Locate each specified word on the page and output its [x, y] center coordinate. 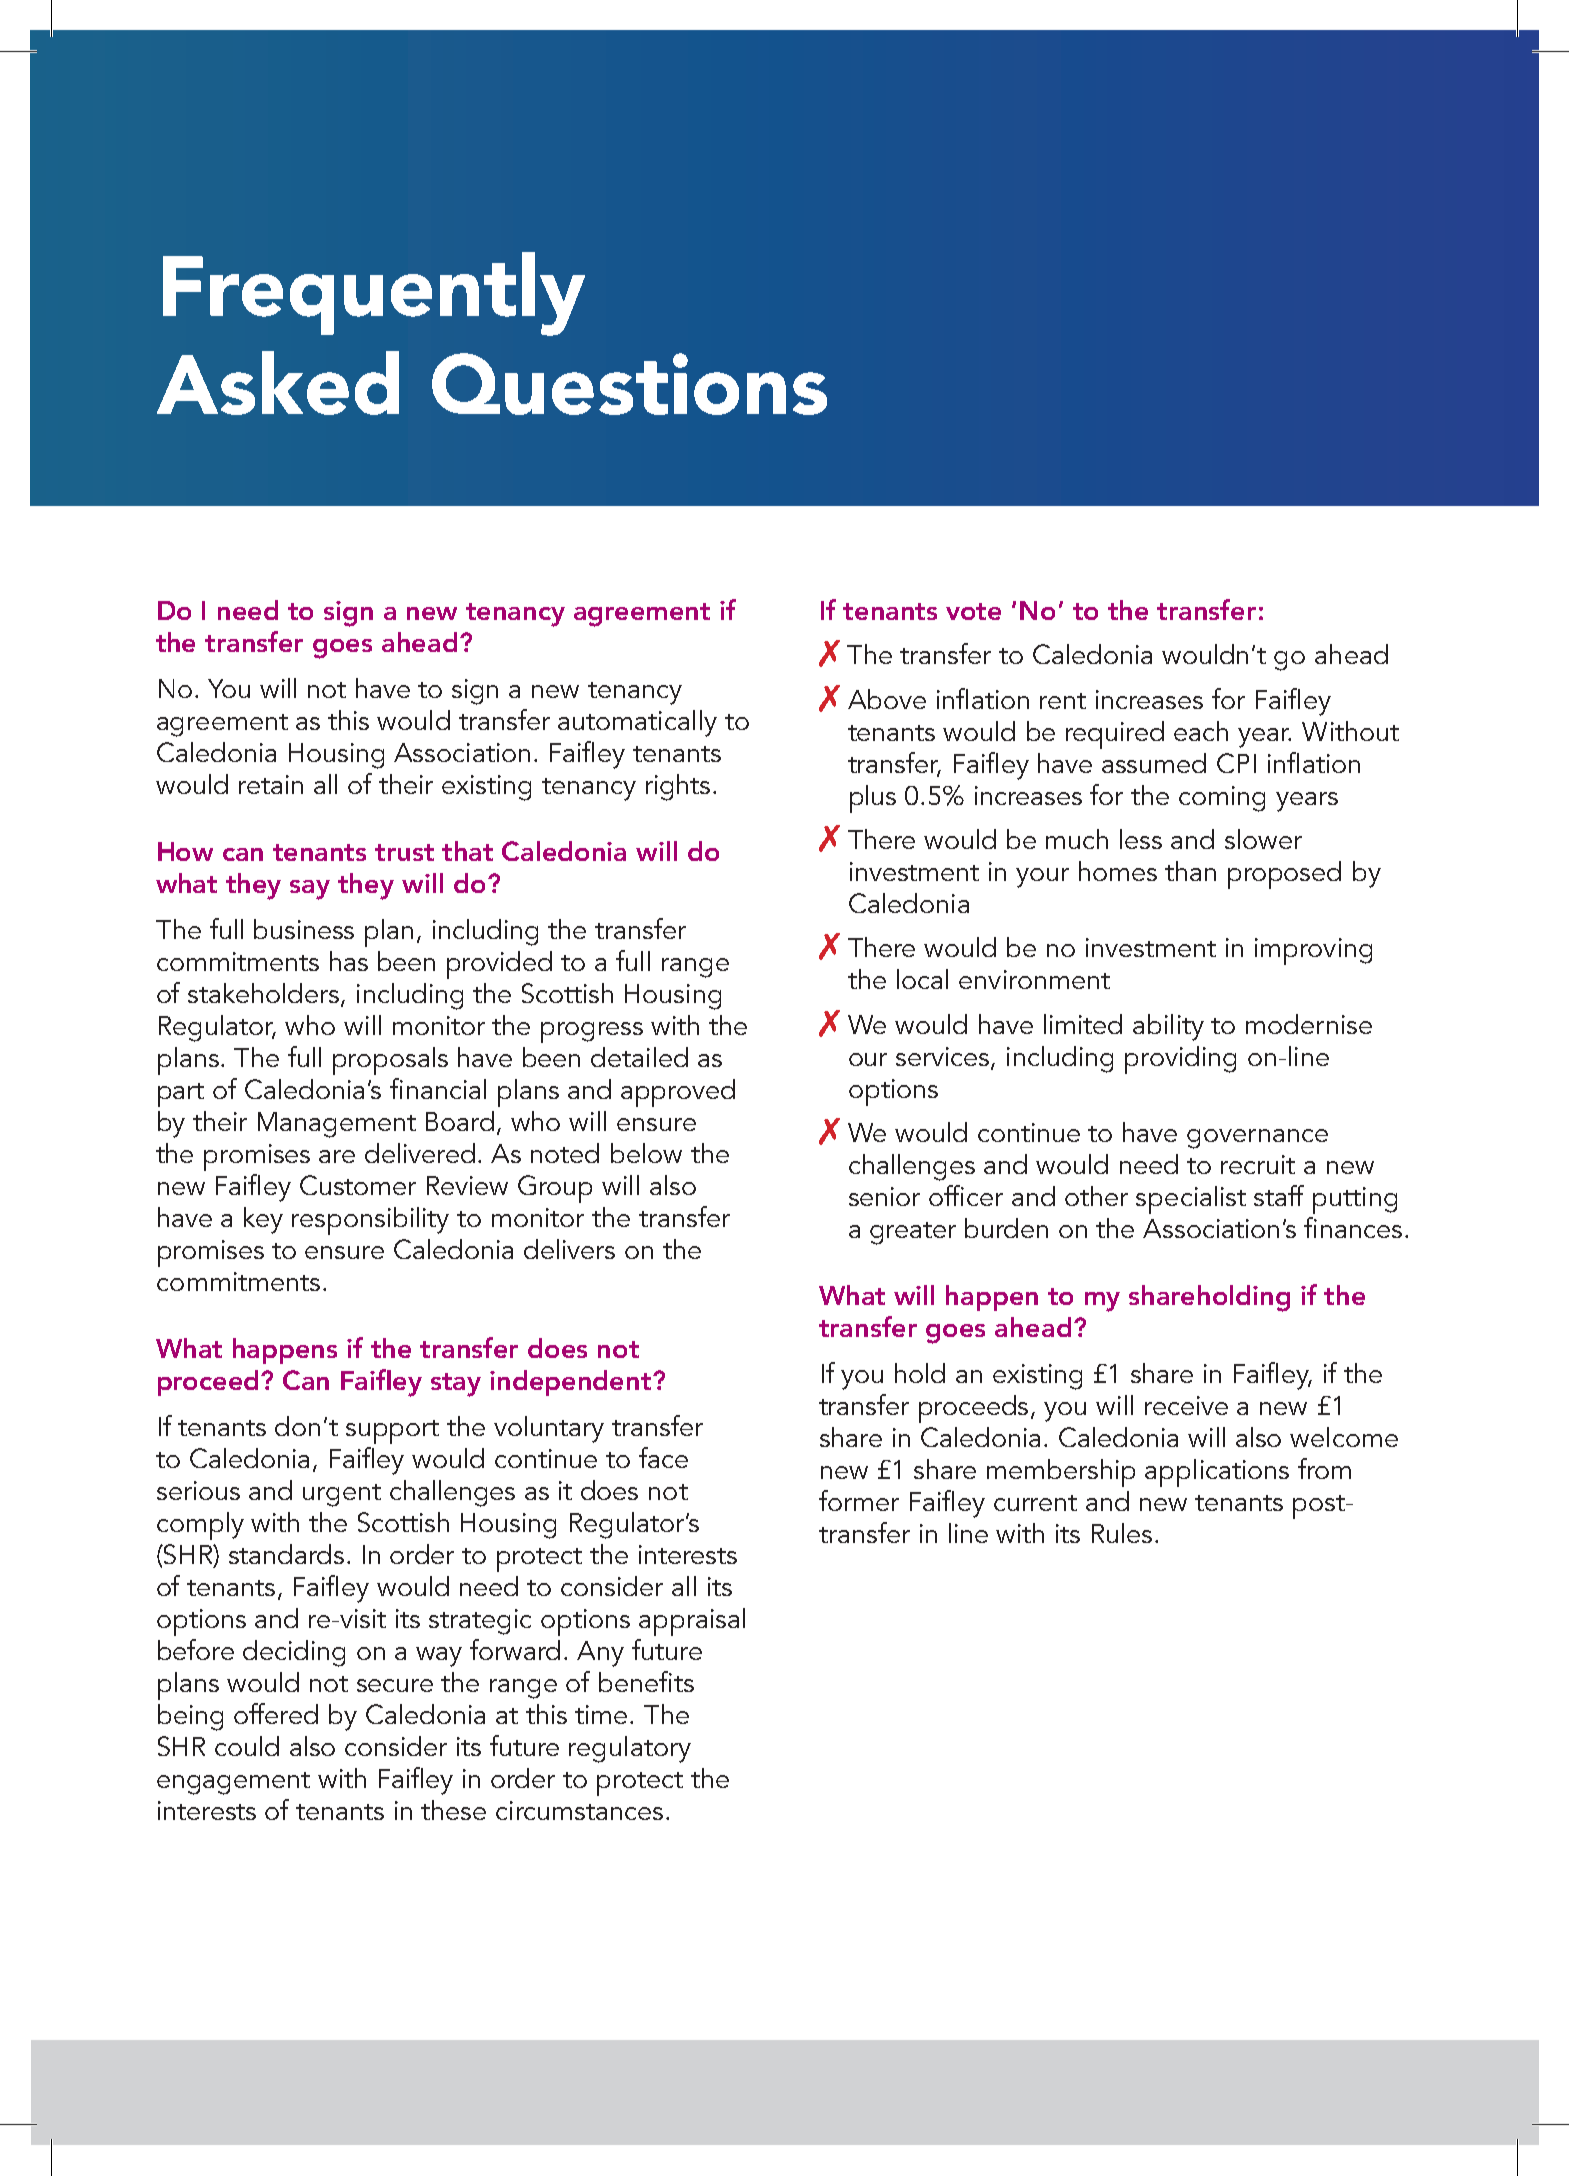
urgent [342, 1495]
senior [884, 1196]
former [859, 1500]
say [310, 890]
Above [887, 699]
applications [1217, 1473]
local [922, 979]
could [247, 1746]
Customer [358, 1185]
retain [271, 784]
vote [973, 611]
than [1190, 871]
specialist [1191, 1200]
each [1201, 731]
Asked [278, 383]
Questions [629, 384]
